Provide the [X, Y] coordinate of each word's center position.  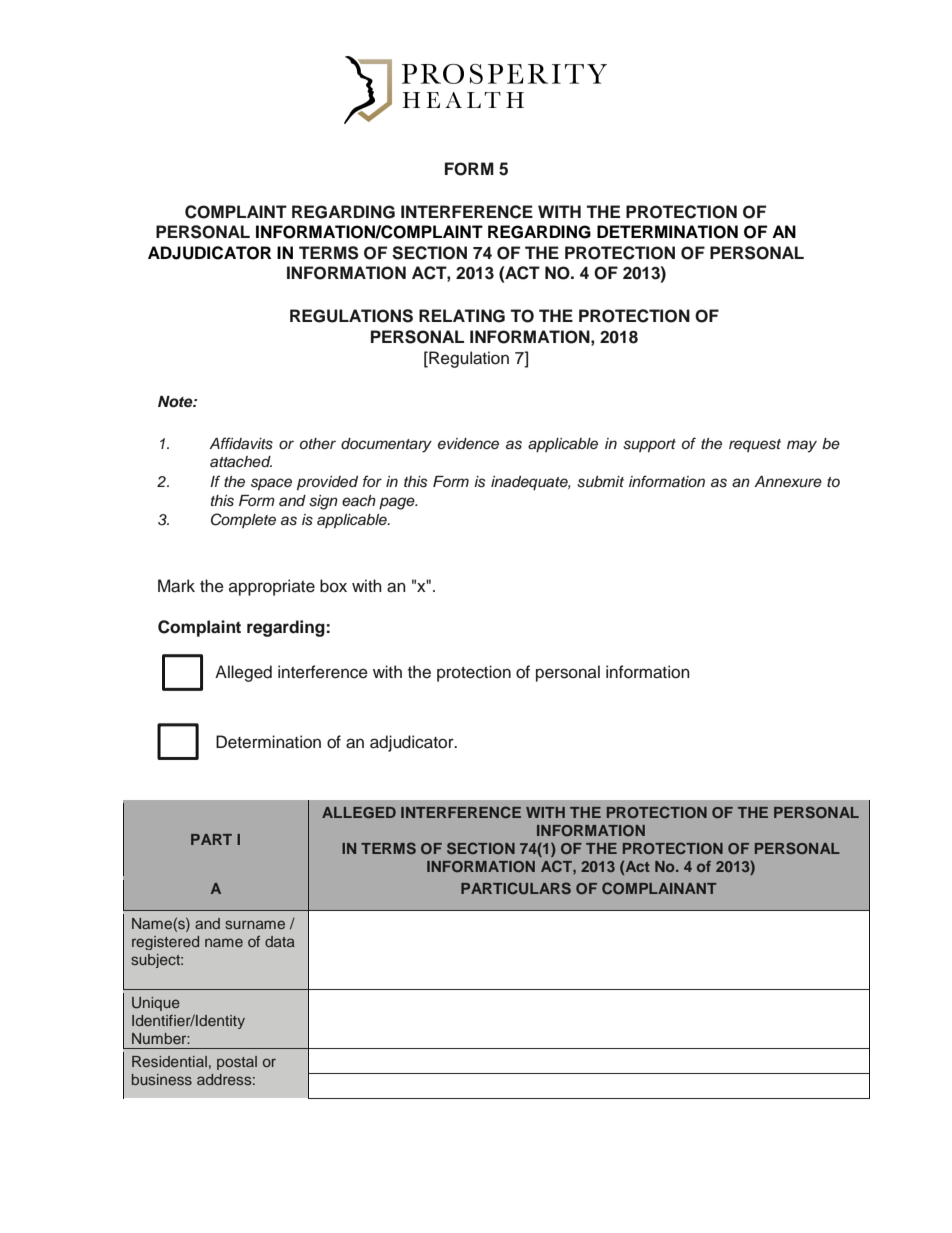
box [333, 586]
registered [165, 943]
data [280, 941]
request [755, 445]
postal [237, 1063]
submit [600, 482]
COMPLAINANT [659, 888]
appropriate [272, 587]
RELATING [462, 316]
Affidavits [241, 443]
